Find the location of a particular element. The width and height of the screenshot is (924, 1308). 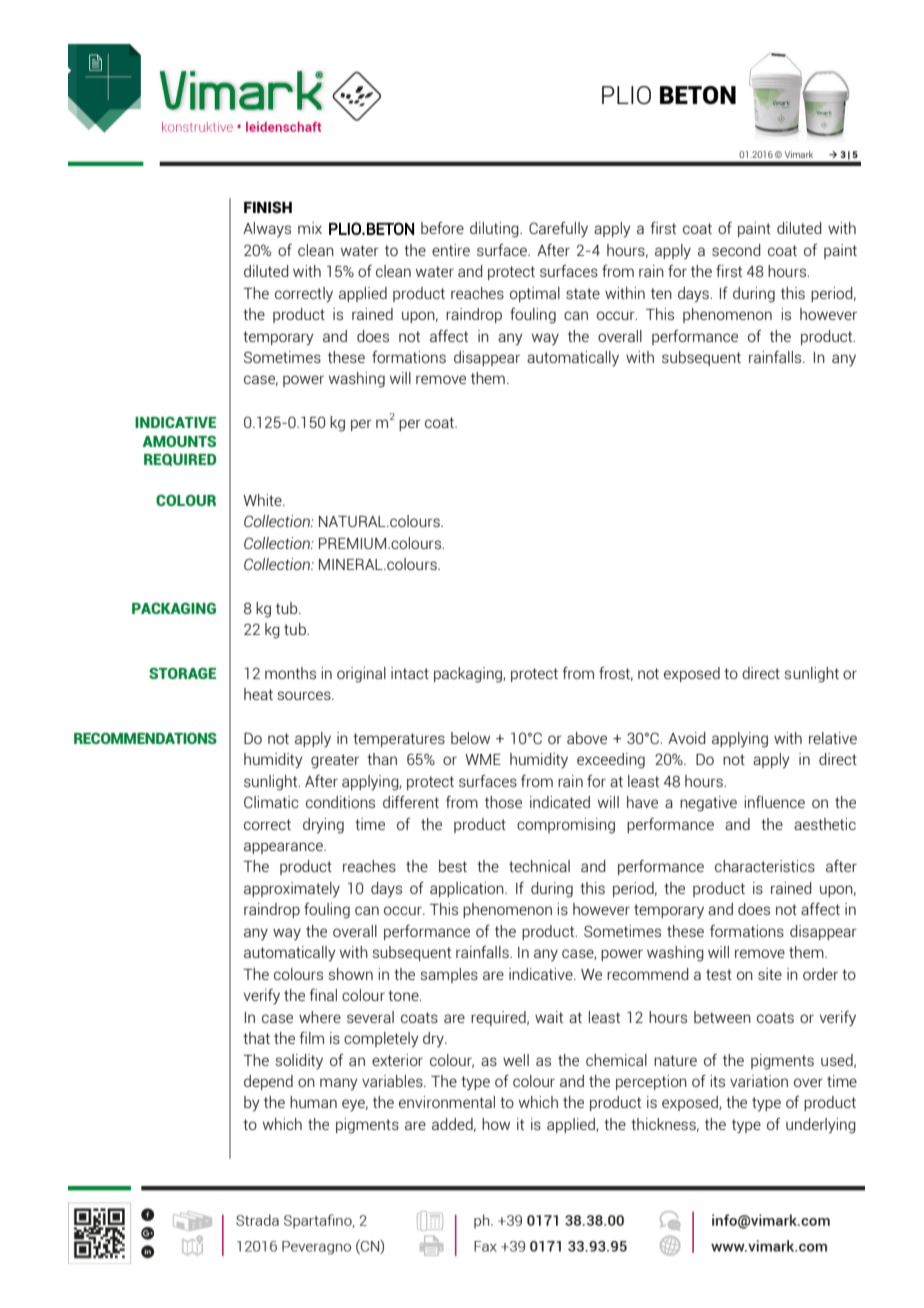

intact is located at coordinates (410, 673).
